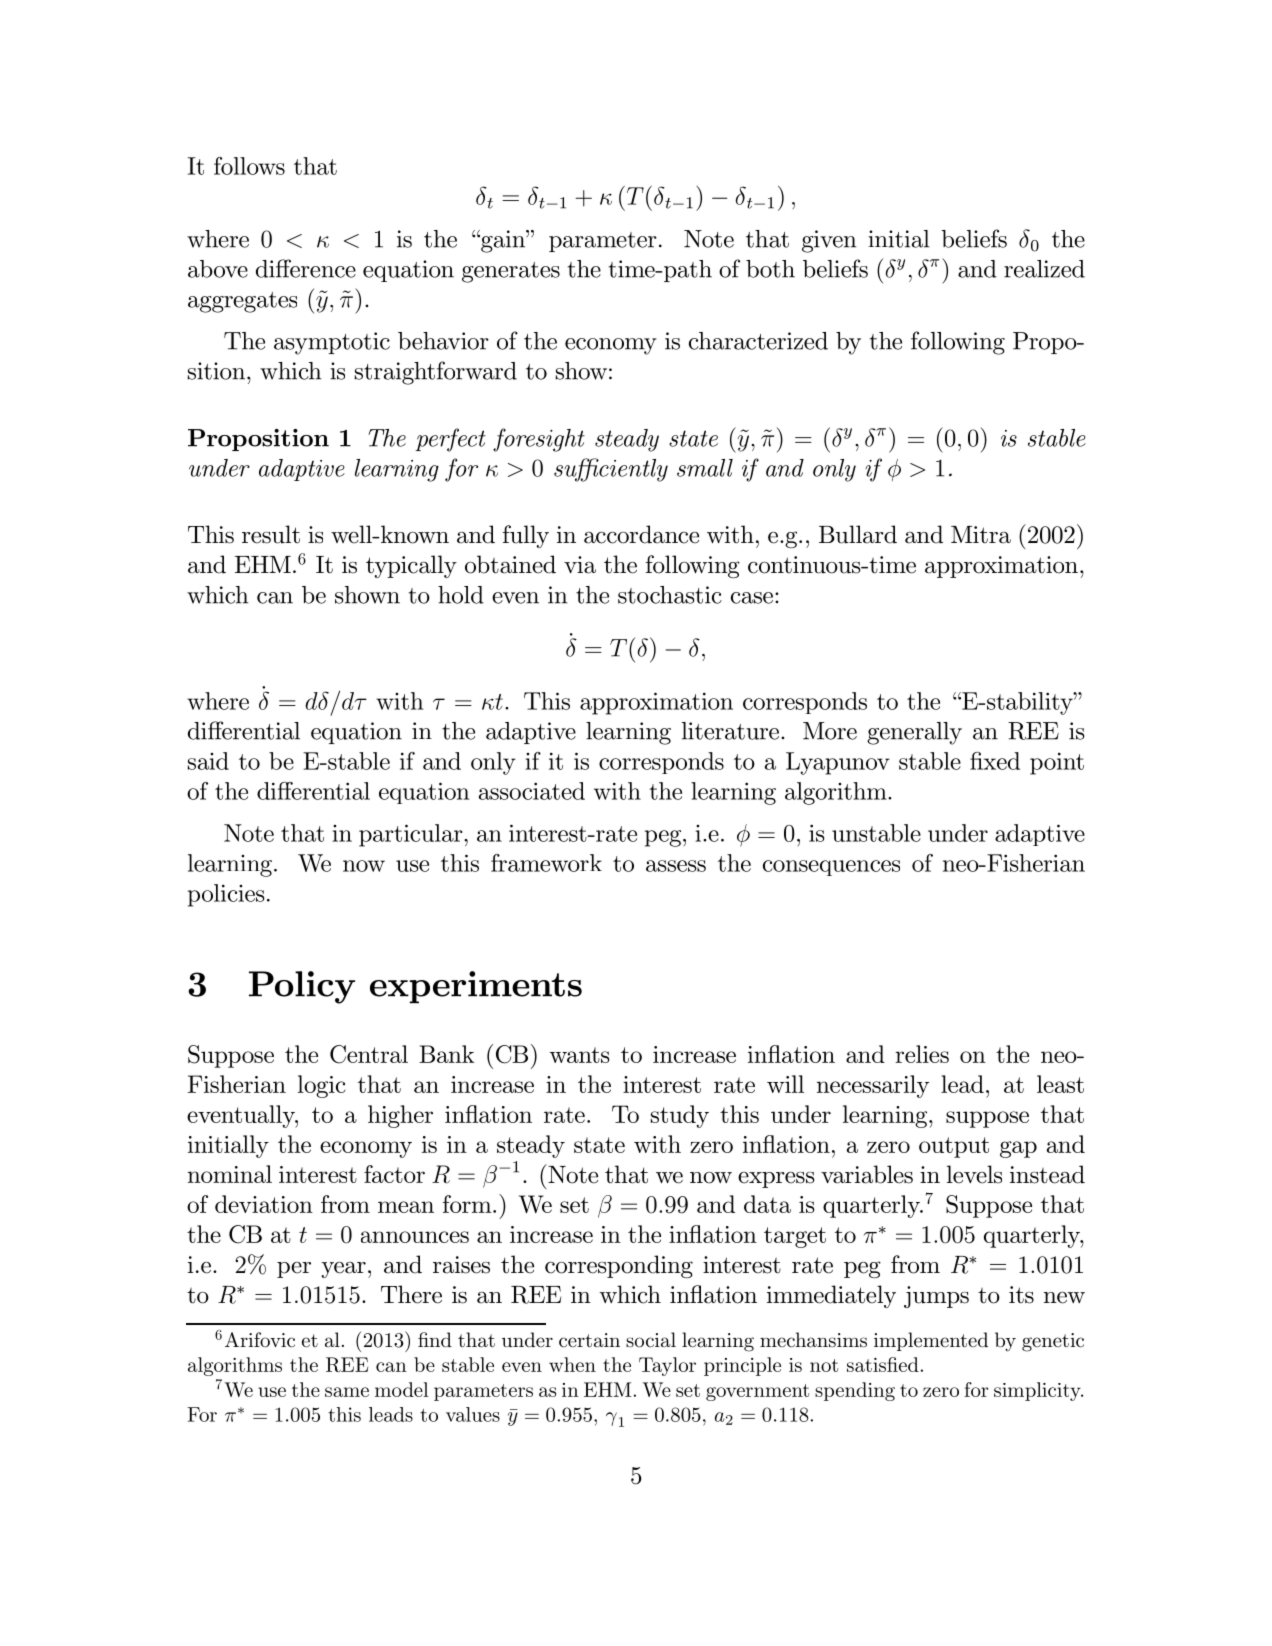 The image size is (1272, 1646). What do you see at coordinates (347, 1392) in the page?
I see `same` at bounding box center [347, 1392].
